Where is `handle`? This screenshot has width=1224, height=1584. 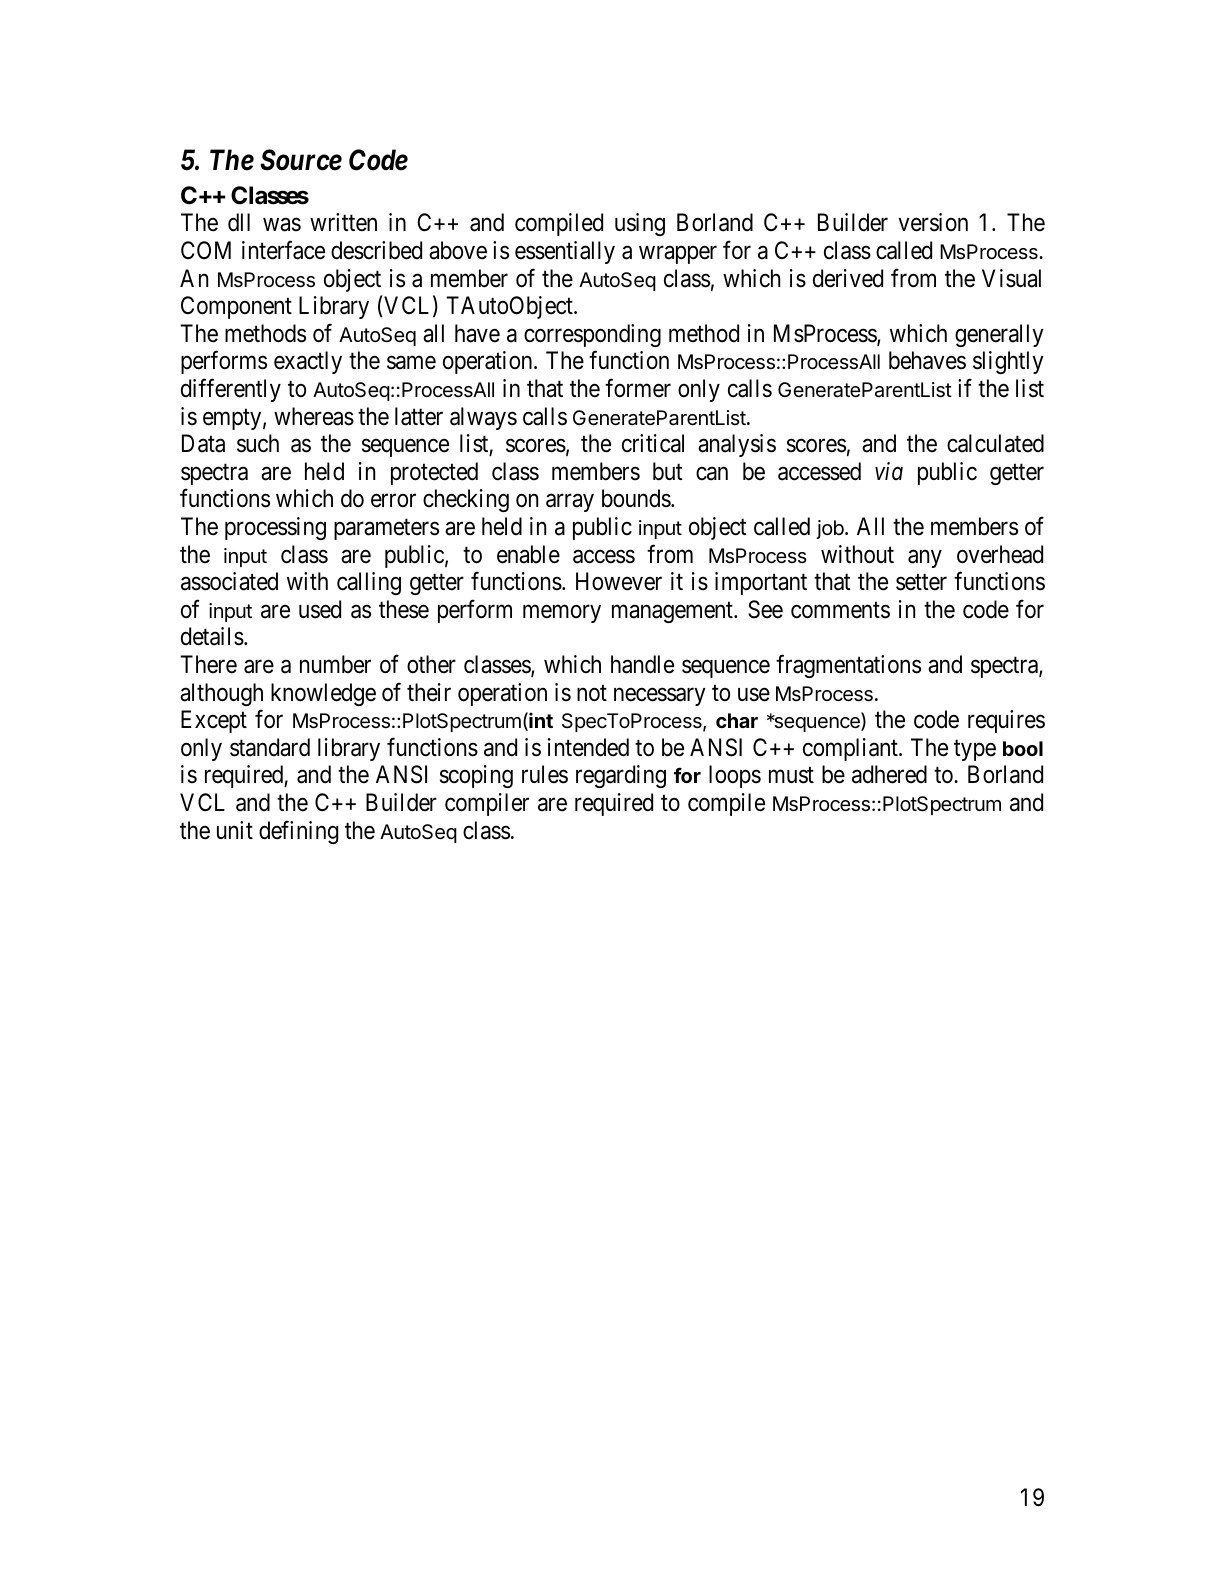
handle is located at coordinates (642, 664).
